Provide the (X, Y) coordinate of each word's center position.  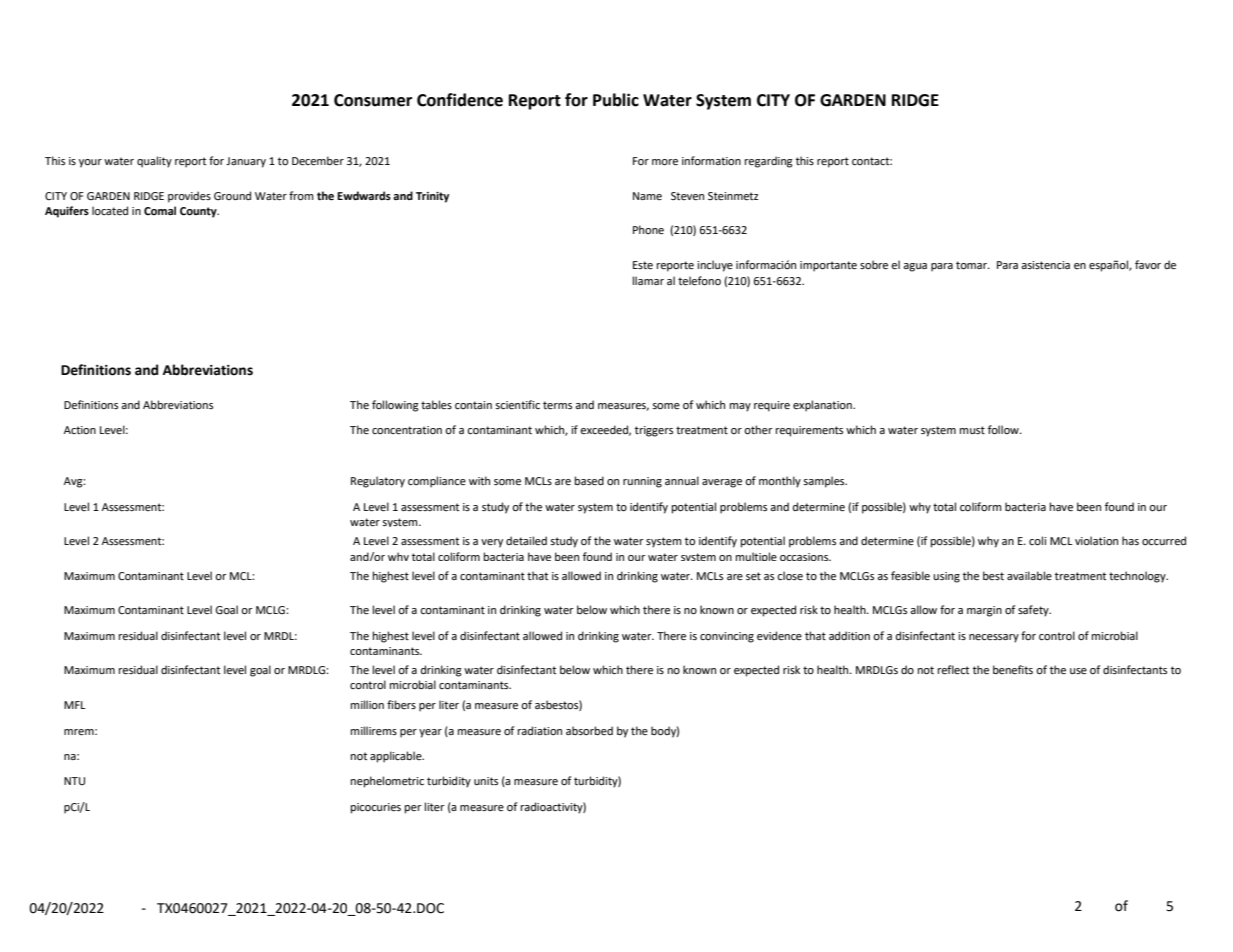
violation (1096, 541)
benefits (1013, 670)
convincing (727, 637)
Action (80, 430)
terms (557, 405)
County (199, 212)
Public (616, 100)
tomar (973, 265)
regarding (769, 162)
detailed (526, 540)
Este (643, 265)
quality (154, 162)
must (972, 430)
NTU (74, 781)
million (367, 705)
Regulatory (378, 482)
